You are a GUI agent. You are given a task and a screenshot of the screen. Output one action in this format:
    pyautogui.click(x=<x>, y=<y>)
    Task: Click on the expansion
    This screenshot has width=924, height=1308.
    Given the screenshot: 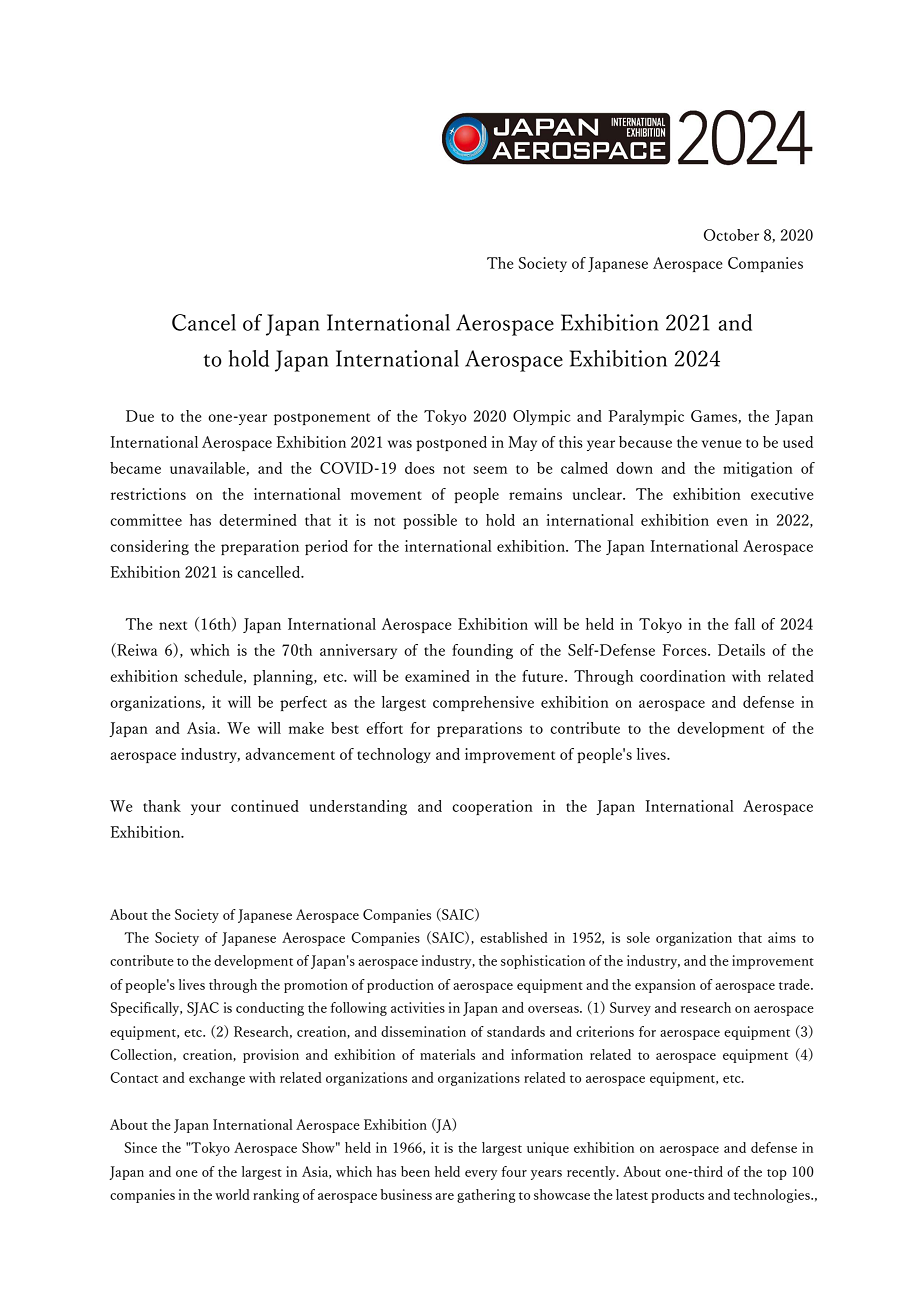 What is the action you would take?
    pyautogui.click(x=665, y=986)
